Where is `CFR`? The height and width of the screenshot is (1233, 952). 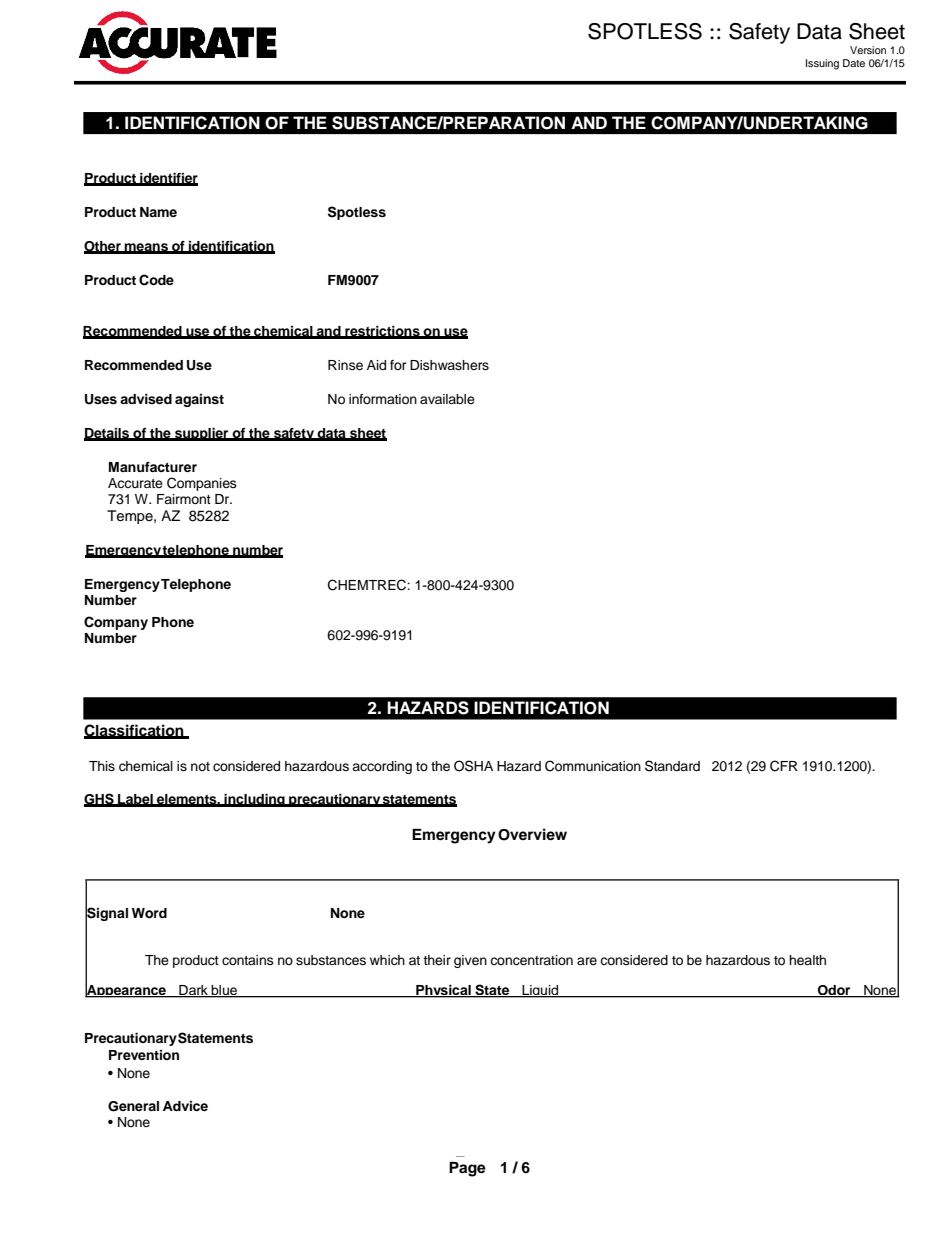 CFR is located at coordinates (784, 766).
